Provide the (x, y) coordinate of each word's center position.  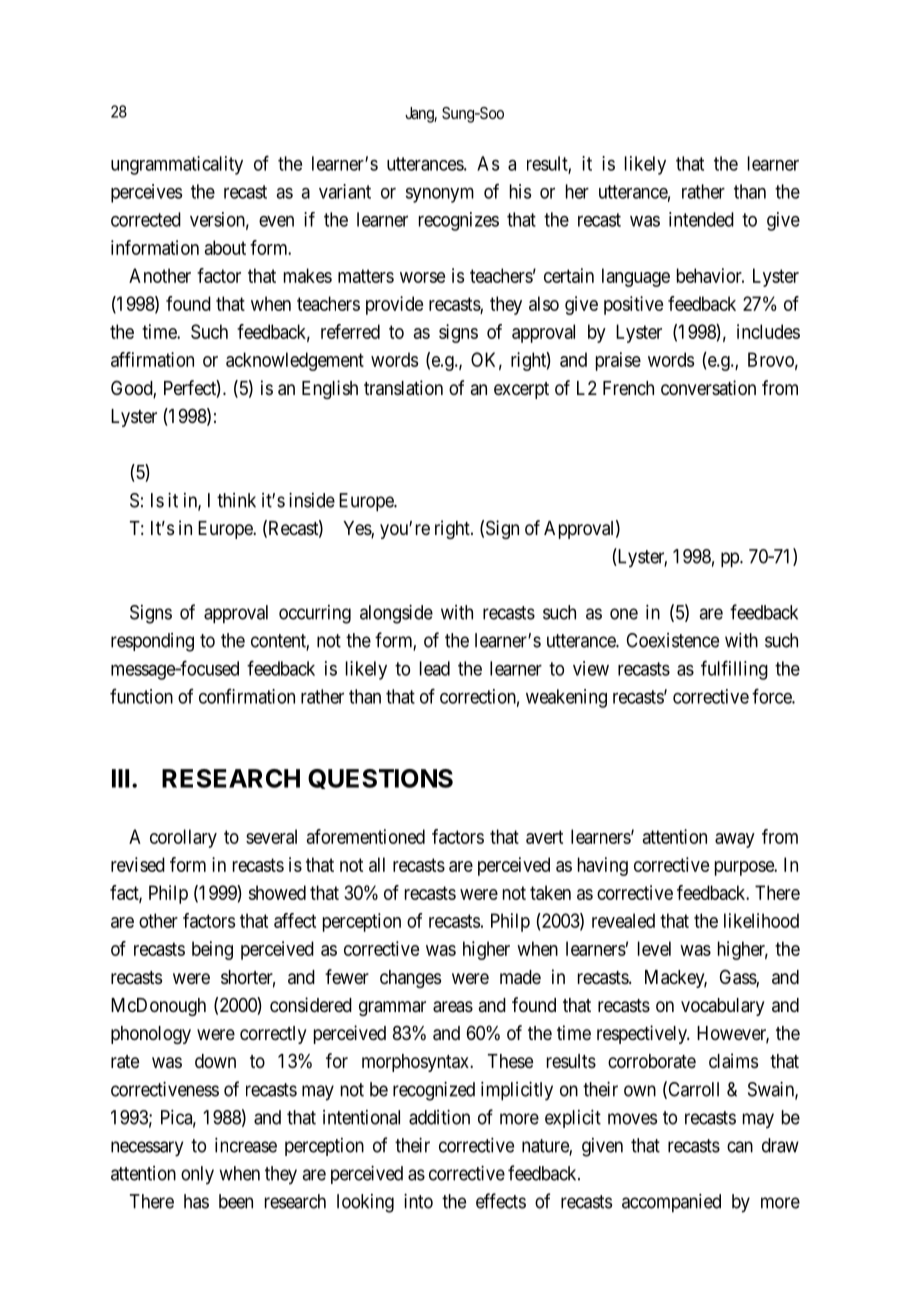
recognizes (459, 221)
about (225, 247)
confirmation (247, 696)
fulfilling (734, 670)
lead (435, 668)
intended (701, 219)
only (197, 1175)
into (418, 1201)
